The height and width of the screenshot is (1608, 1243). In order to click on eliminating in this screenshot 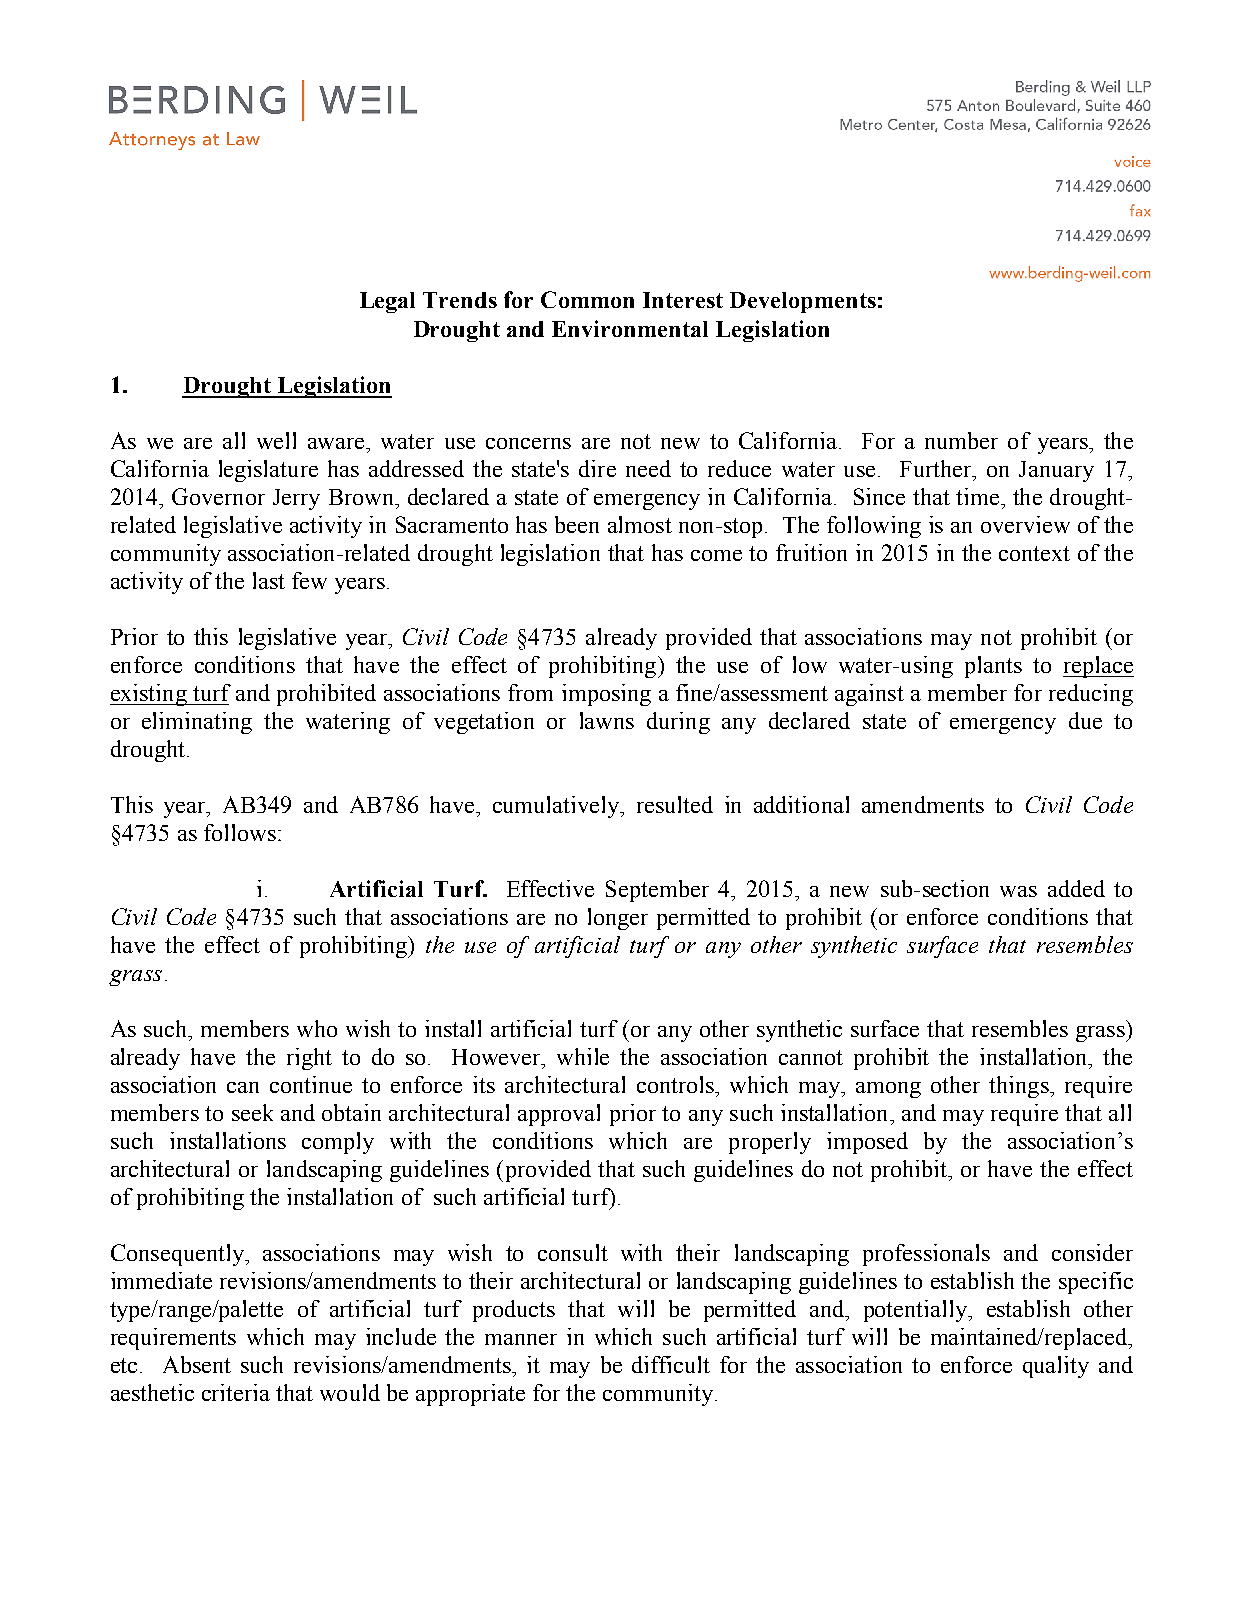, I will do `click(197, 723)`.
